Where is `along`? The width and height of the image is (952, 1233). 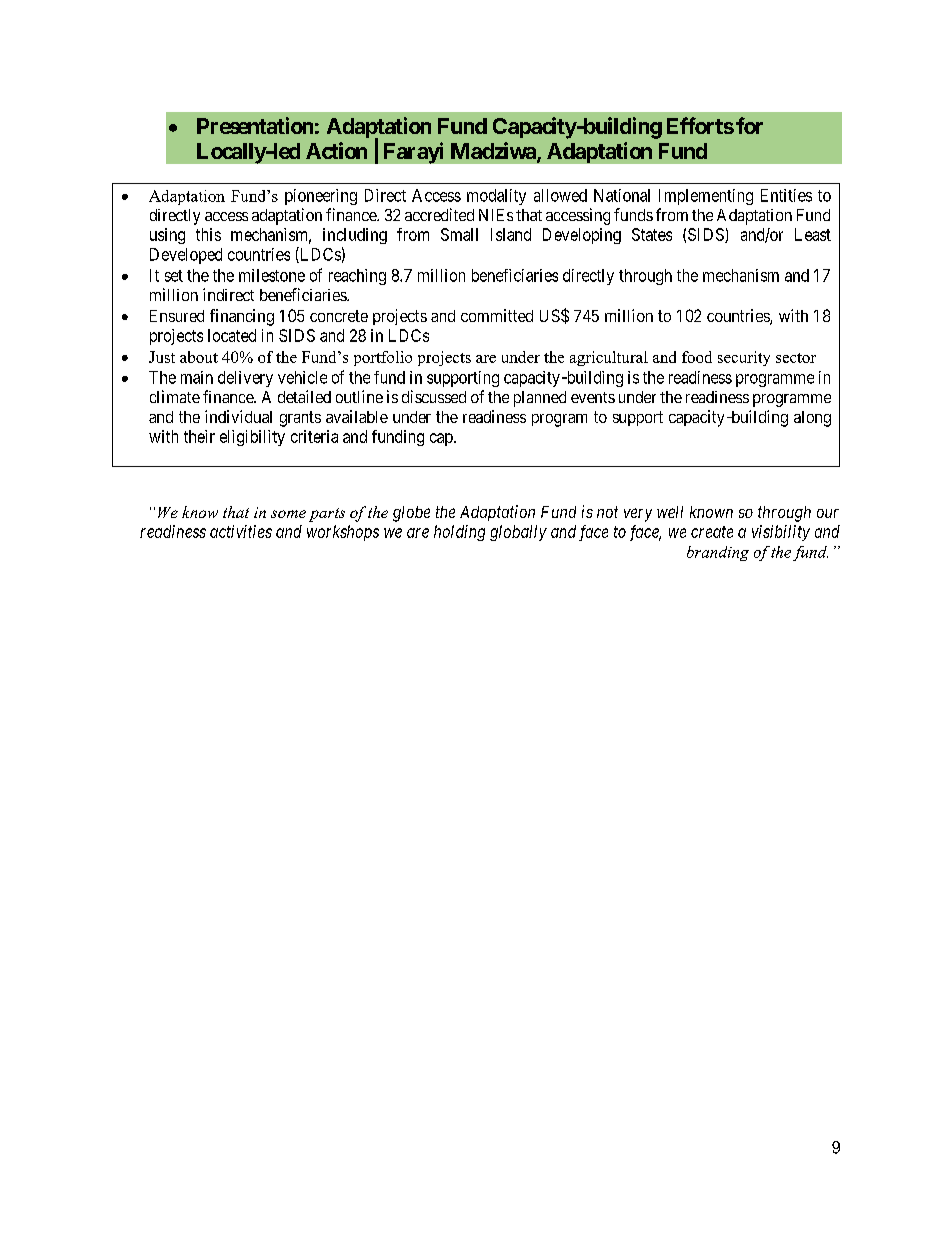 along is located at coordinates (812, 419).
